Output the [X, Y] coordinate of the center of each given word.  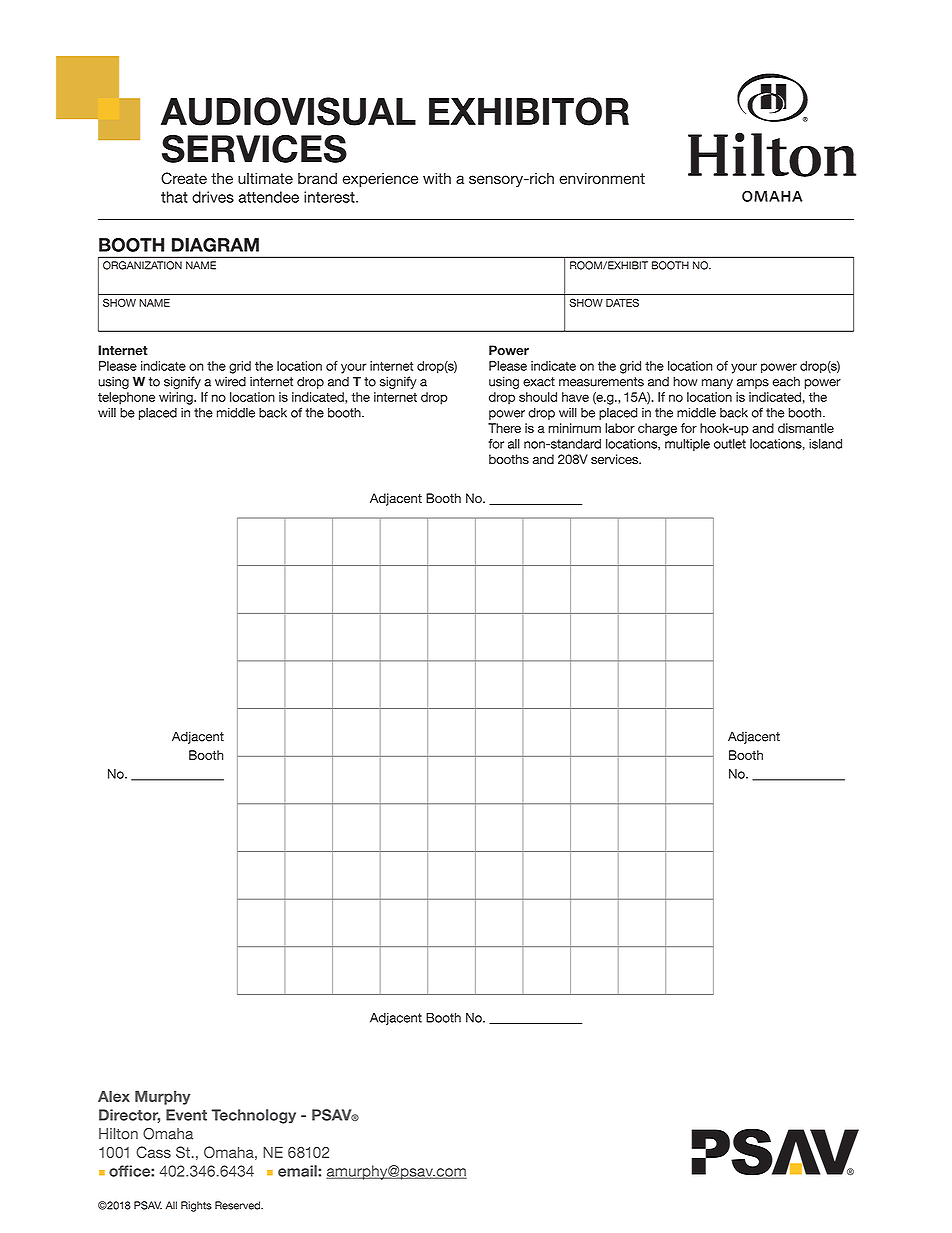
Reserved [238, 1205]
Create [184, 178]
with [437, 178]
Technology [253, 1116]
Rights [196, 1206]
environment [602, 178]
